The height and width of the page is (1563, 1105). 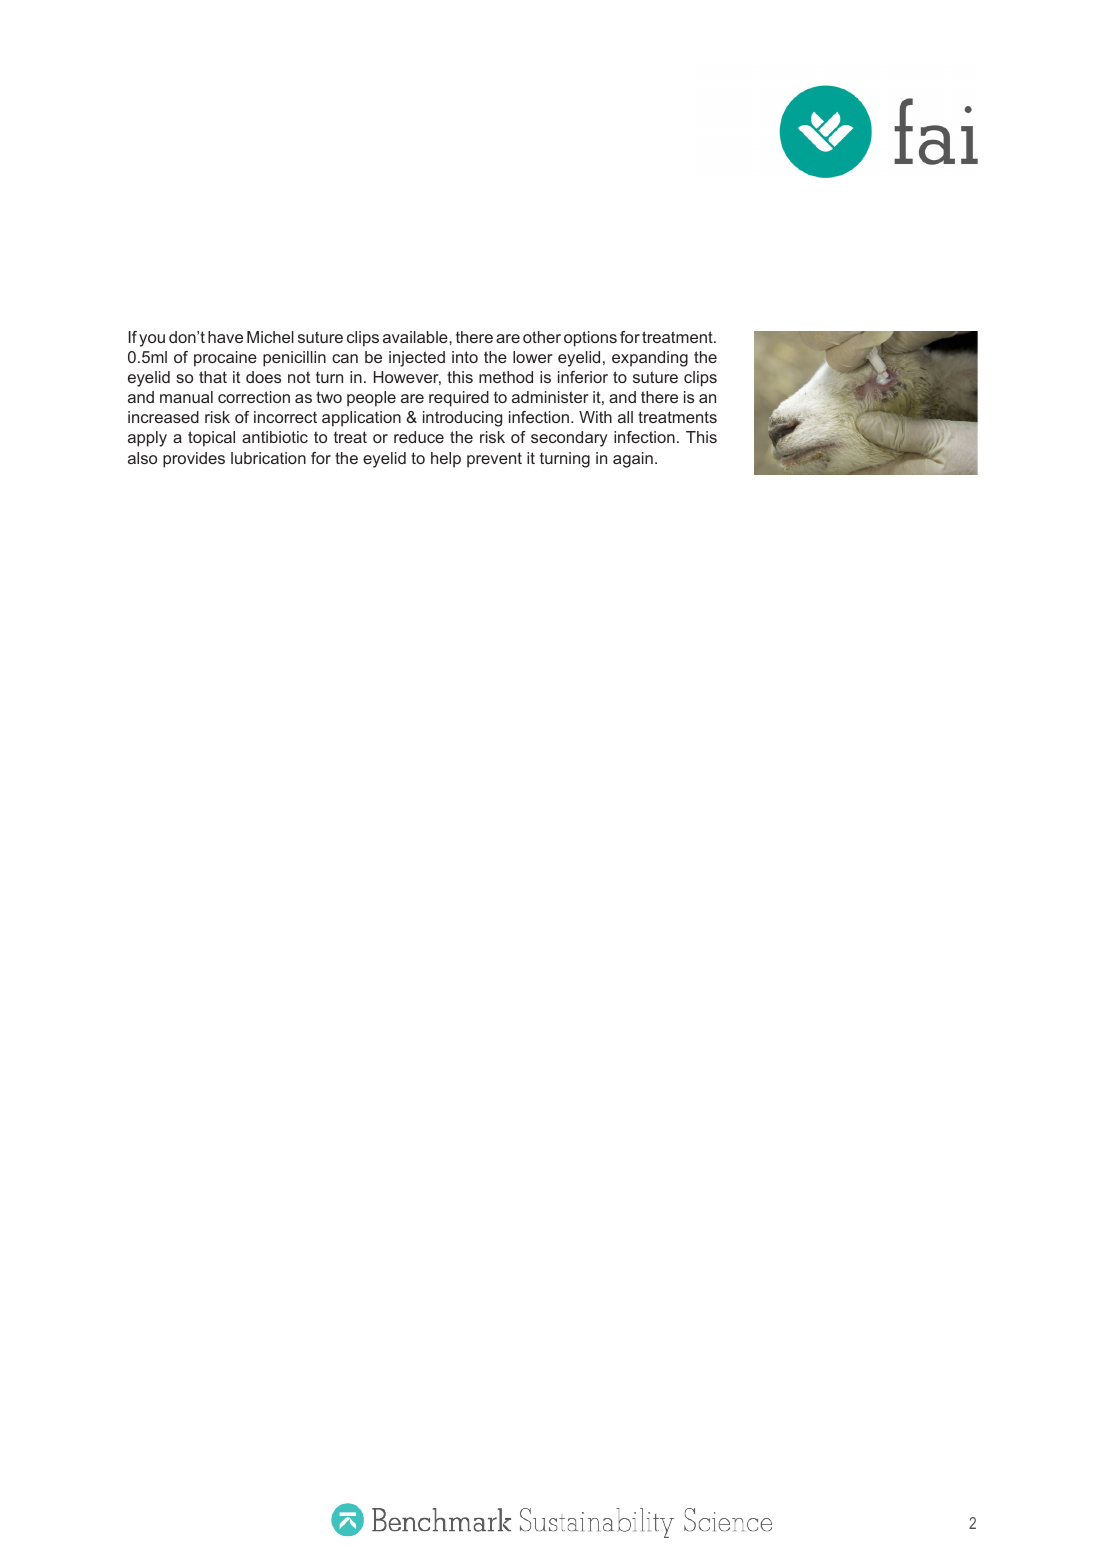 What do you see at coordinates (590, 339) in the page?
I see `options` at bounding box center [590, 339].
